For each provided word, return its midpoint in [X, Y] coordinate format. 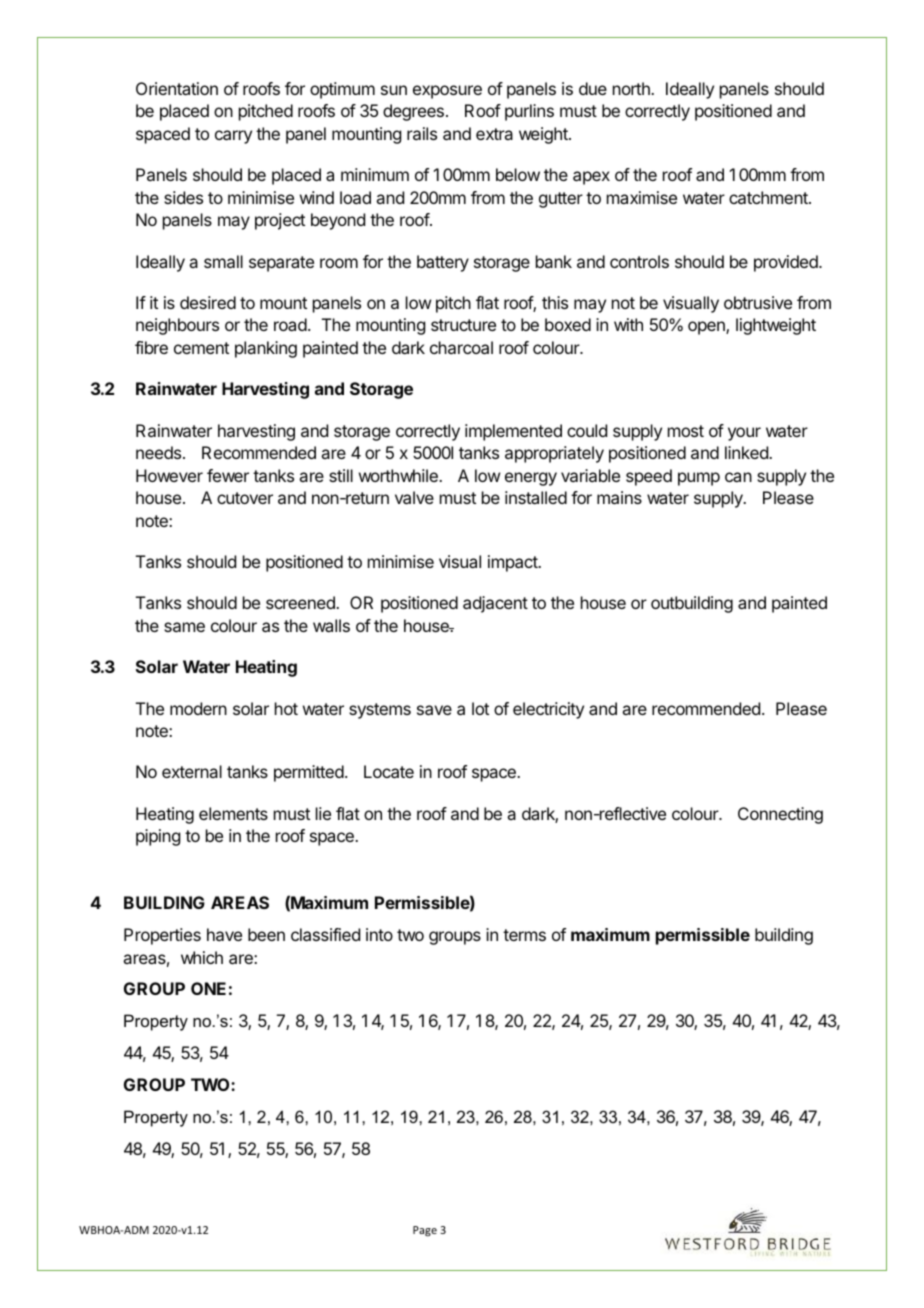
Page [425, 1231]
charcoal [461, 347]
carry [233, 137]
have [224, 934]
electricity [548, 710]
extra [494, 134]
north [632, 88]
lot [480, 708]
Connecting [780, 815]
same [184, 627]
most [686, 431]
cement [201, 348]
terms [524, 935]
